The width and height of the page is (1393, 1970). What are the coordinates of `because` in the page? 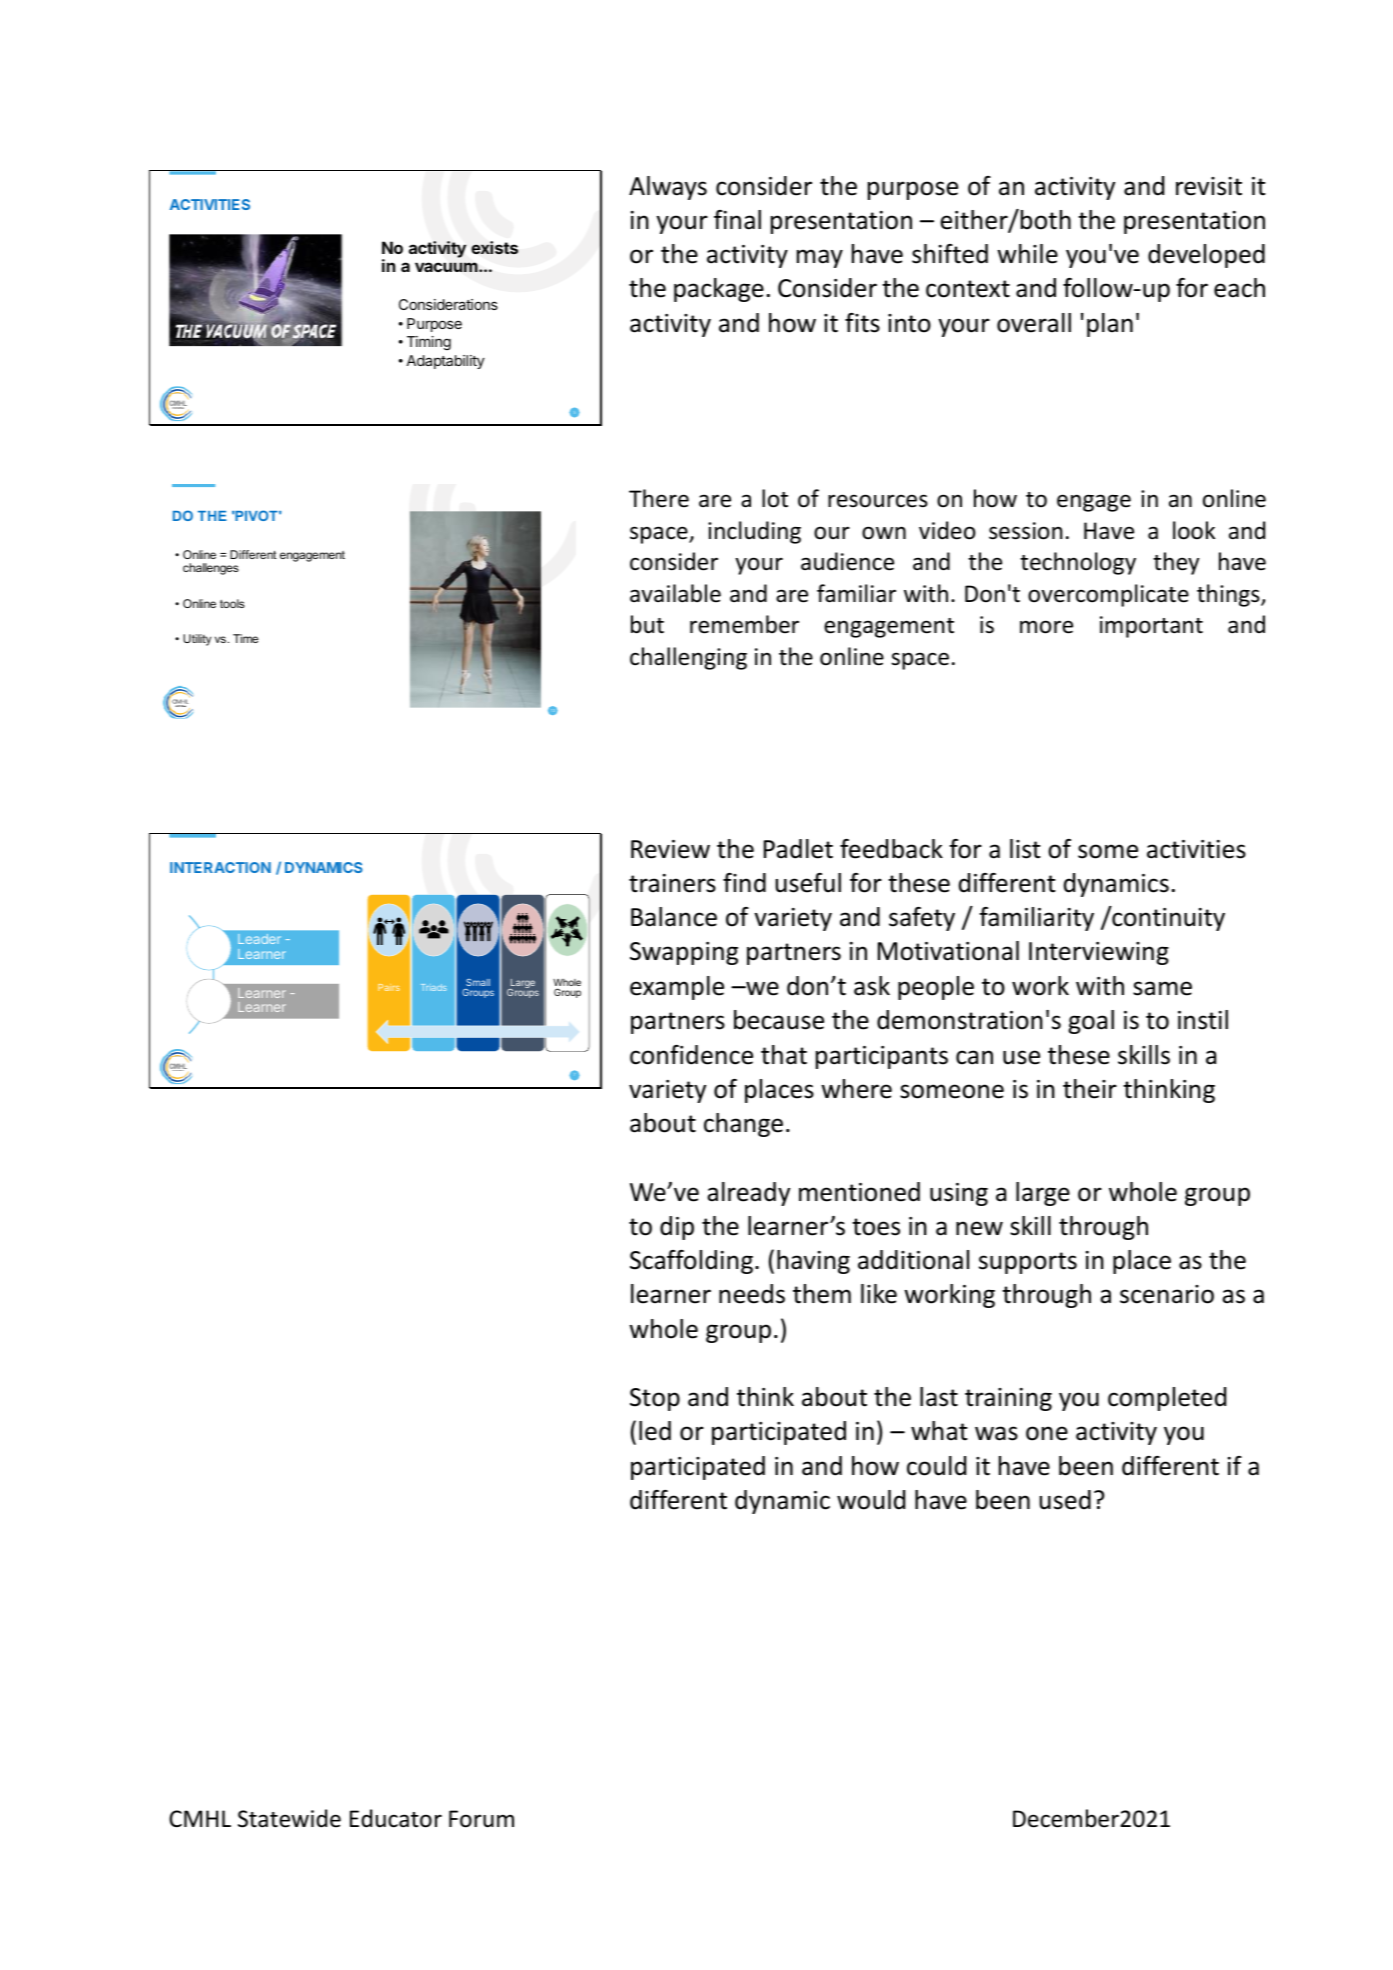 It's located at (779, 1020).
